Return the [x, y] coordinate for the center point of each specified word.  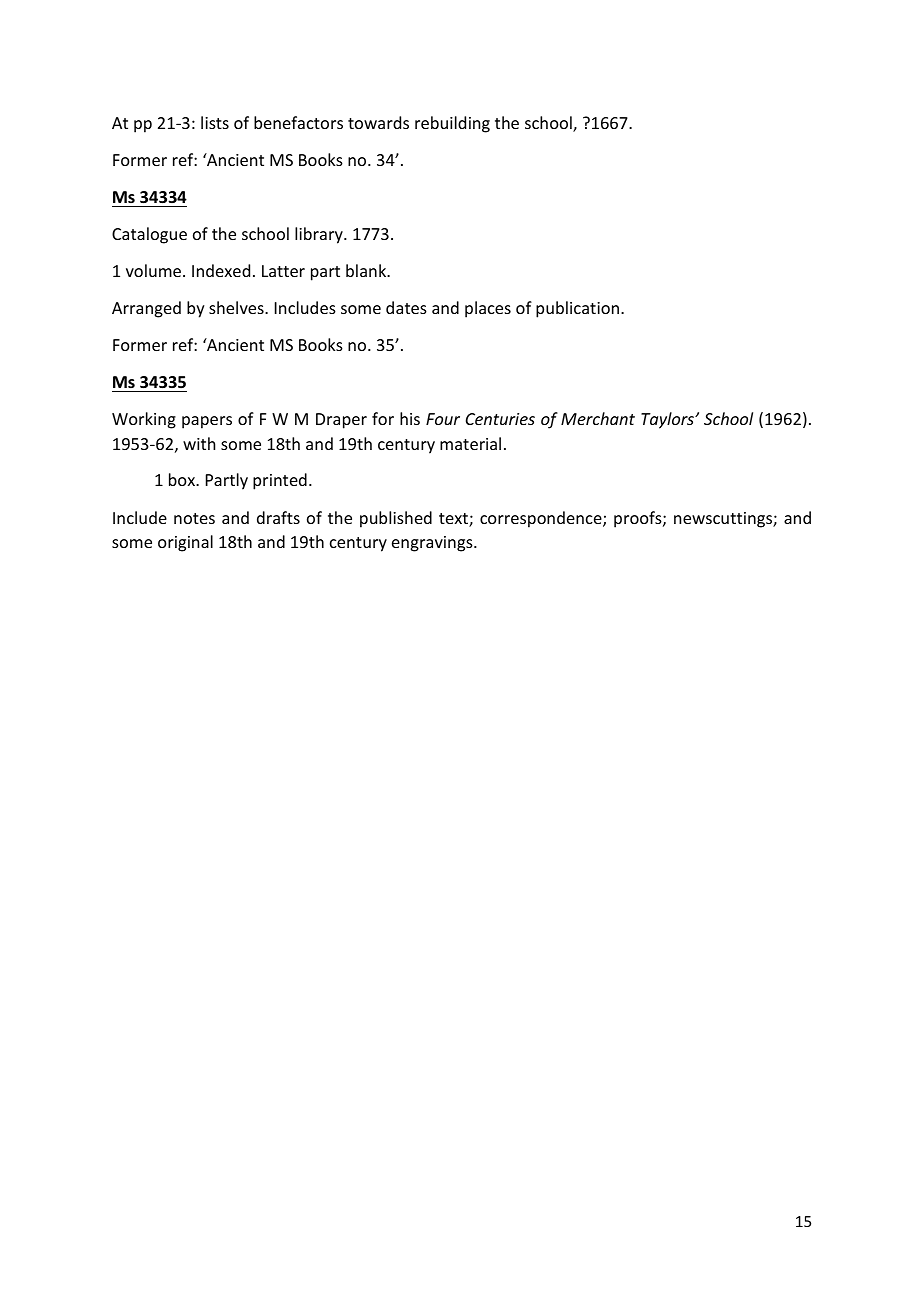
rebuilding [452, 124]
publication [577, 309]
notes [194, 518]
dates [406, 307]
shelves [237, 307]
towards [378, 122]
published [396, 519]
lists [215, 122]
